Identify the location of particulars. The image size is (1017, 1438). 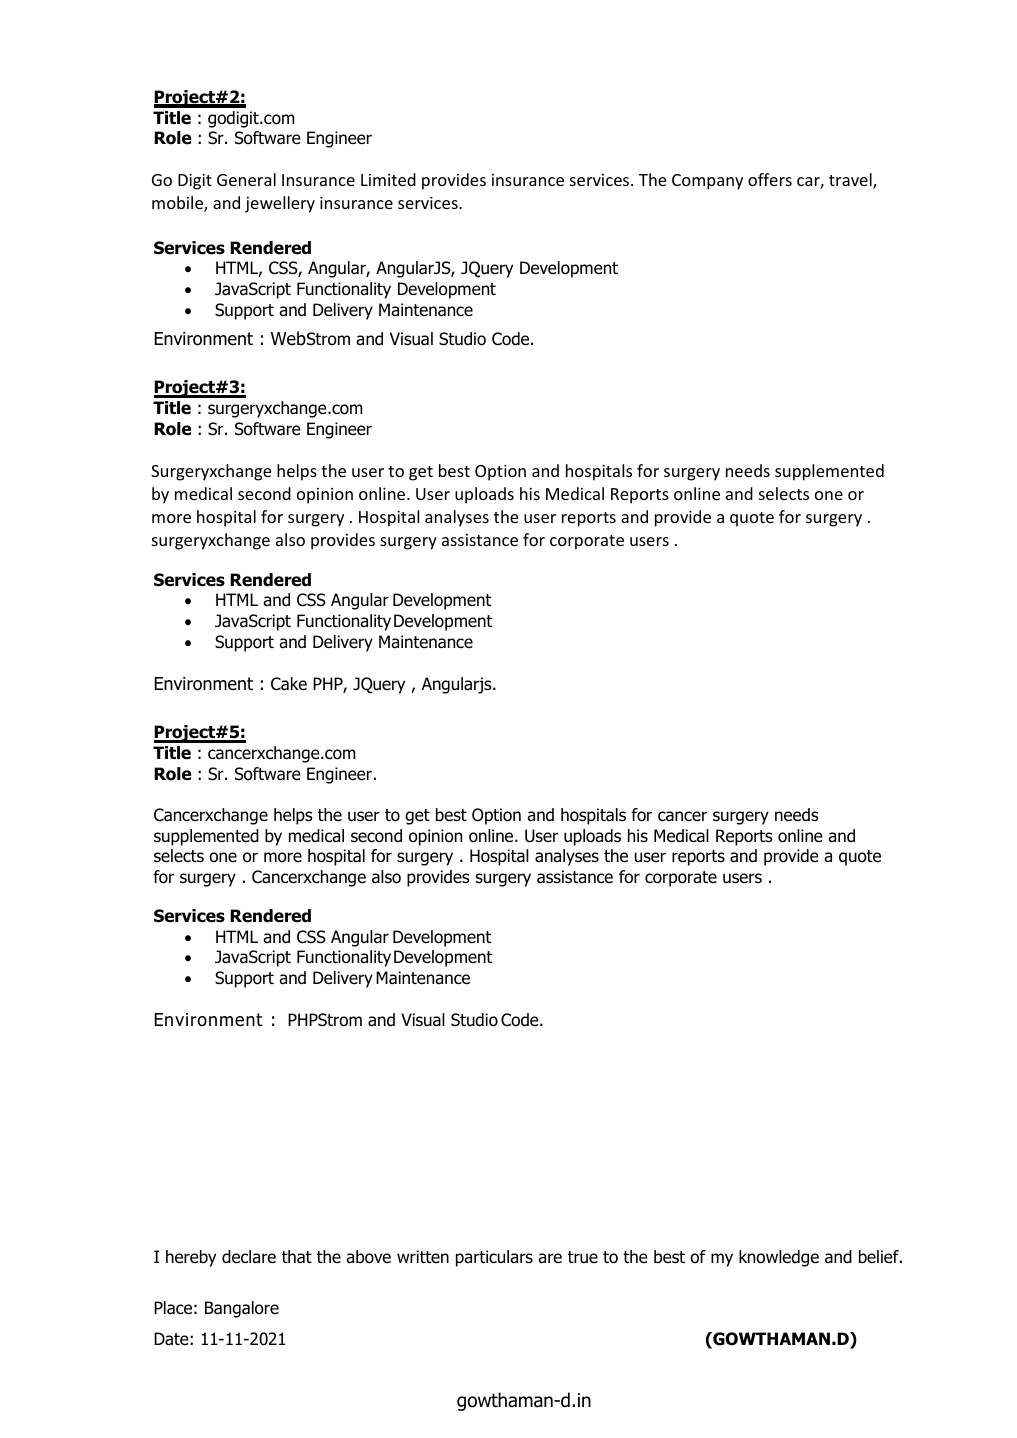
(494, 1258).
